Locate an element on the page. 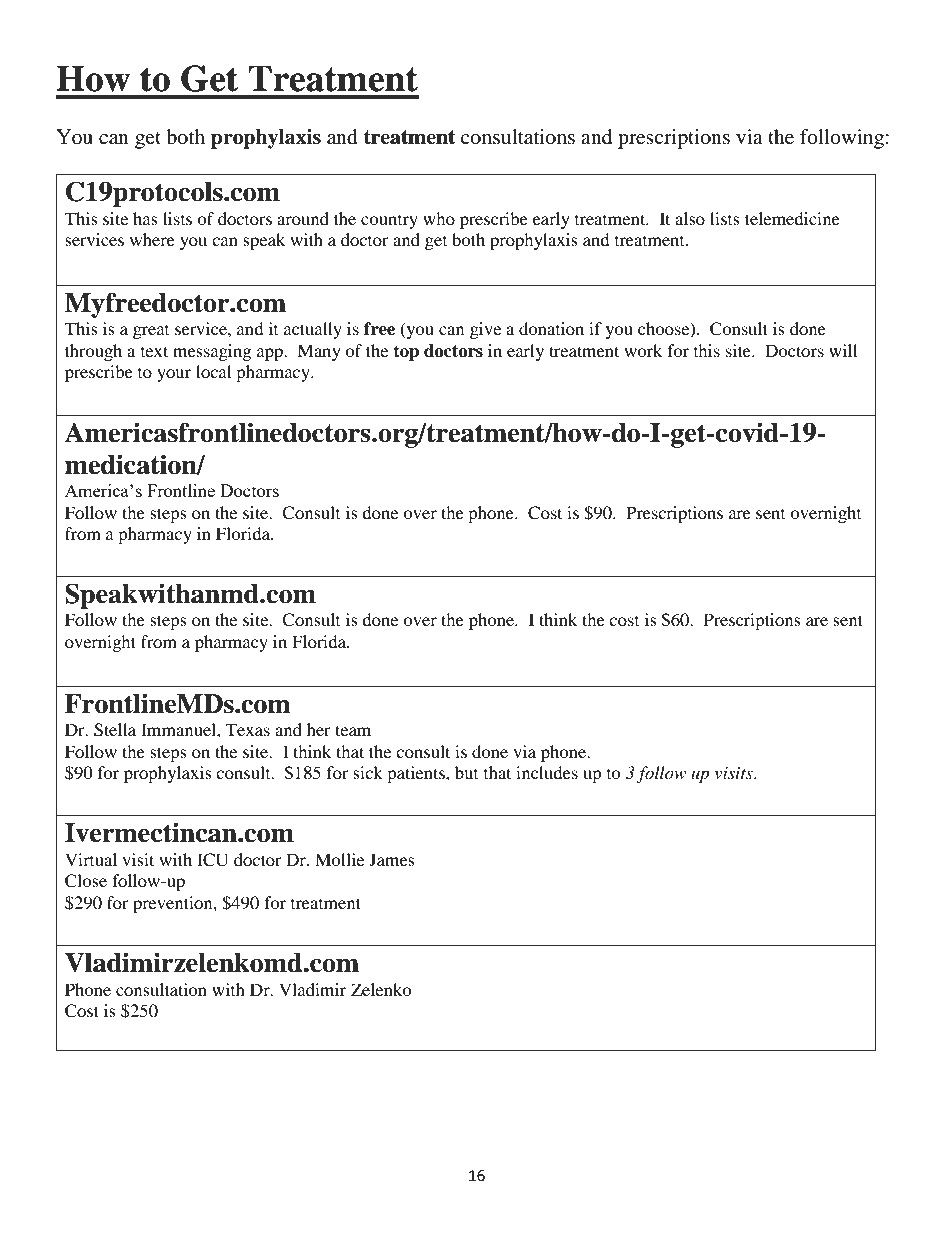  who is located at coordinates (439, 218).
